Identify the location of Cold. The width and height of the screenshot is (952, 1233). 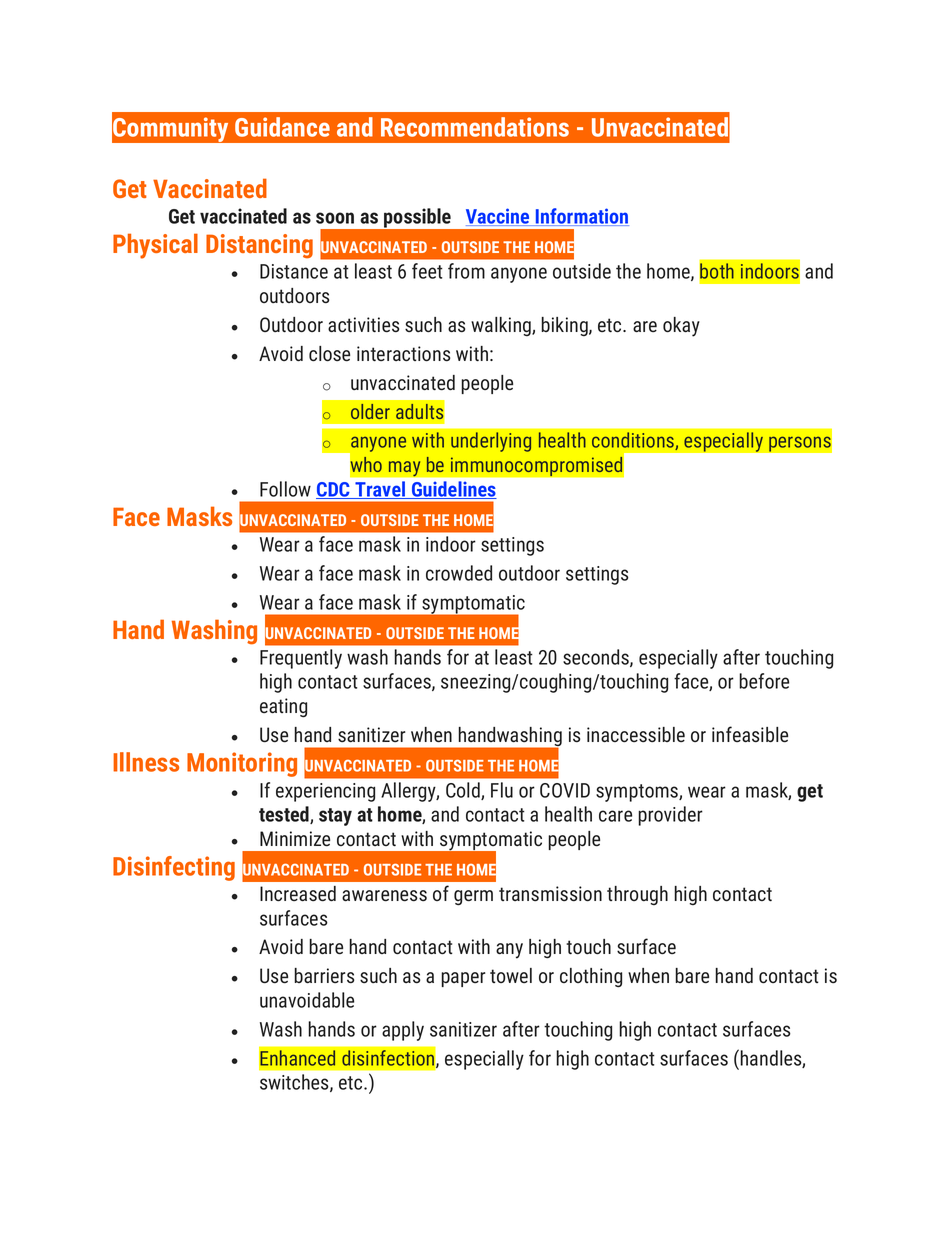
(464, 791).
